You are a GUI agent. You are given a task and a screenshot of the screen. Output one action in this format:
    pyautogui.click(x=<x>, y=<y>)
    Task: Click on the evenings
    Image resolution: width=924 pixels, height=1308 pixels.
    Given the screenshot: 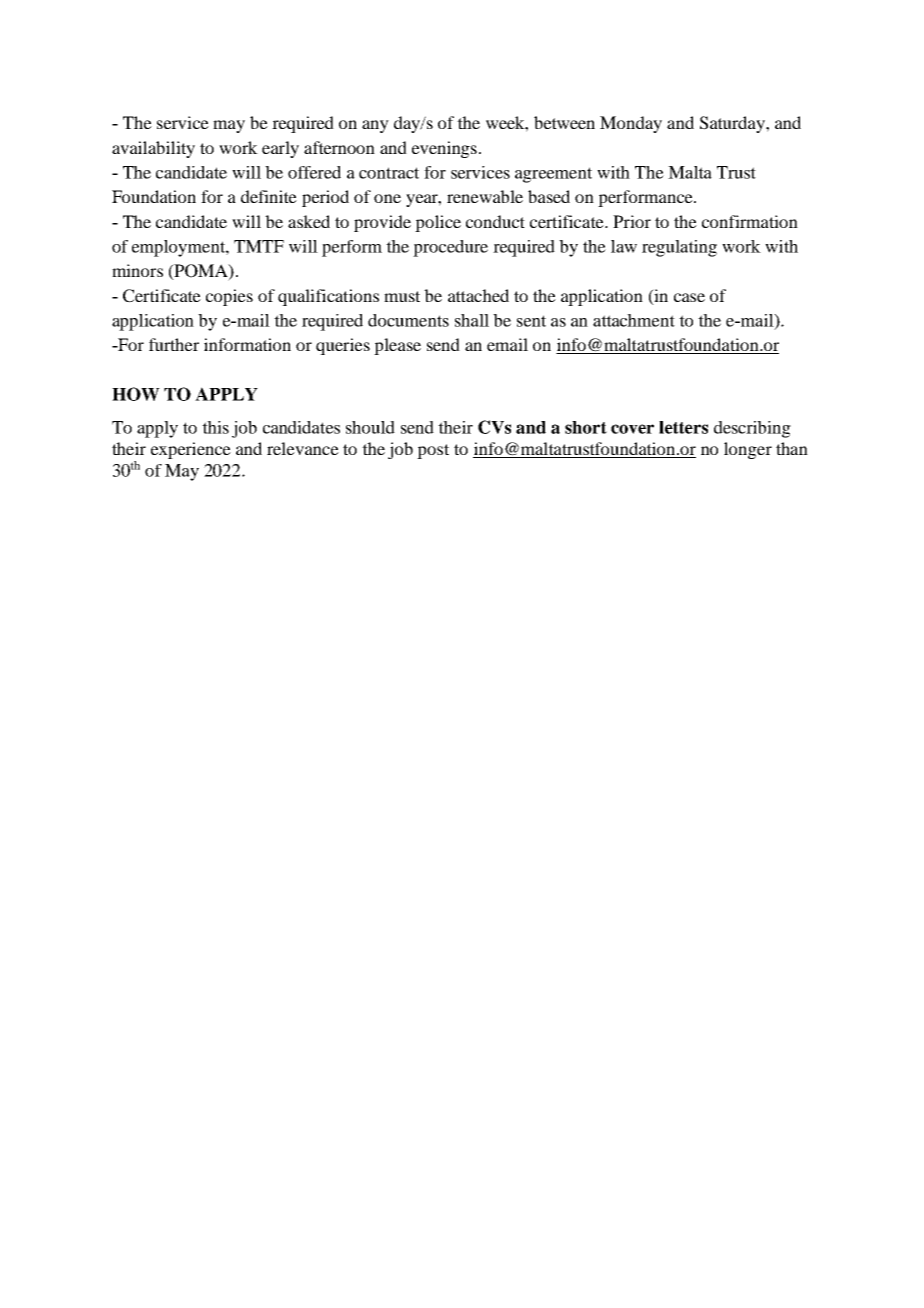 What is the action you would take?
    pyautogui.click(x=444, y=149)
